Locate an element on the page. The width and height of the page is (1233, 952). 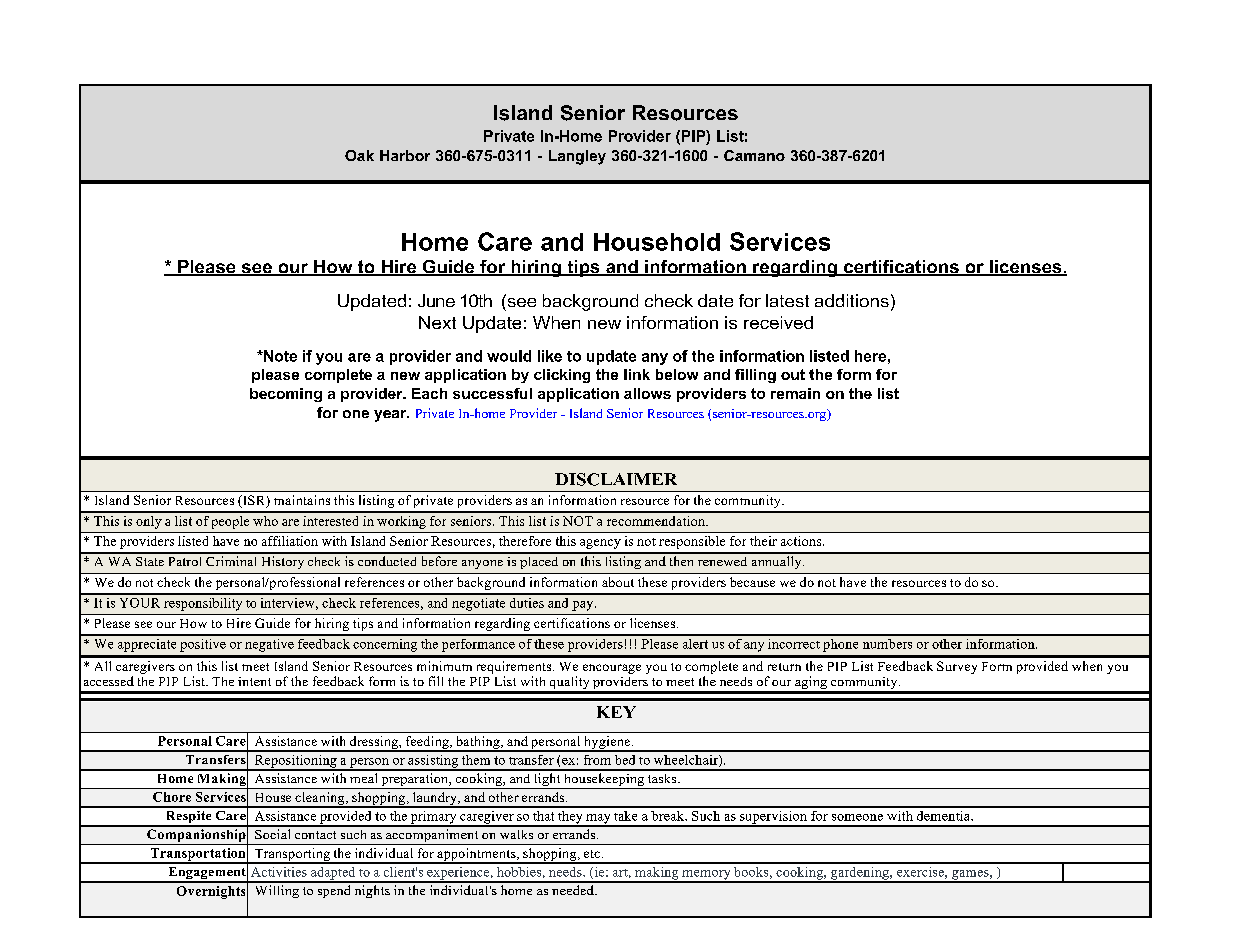
successful is located at coordinates (492, 393).
